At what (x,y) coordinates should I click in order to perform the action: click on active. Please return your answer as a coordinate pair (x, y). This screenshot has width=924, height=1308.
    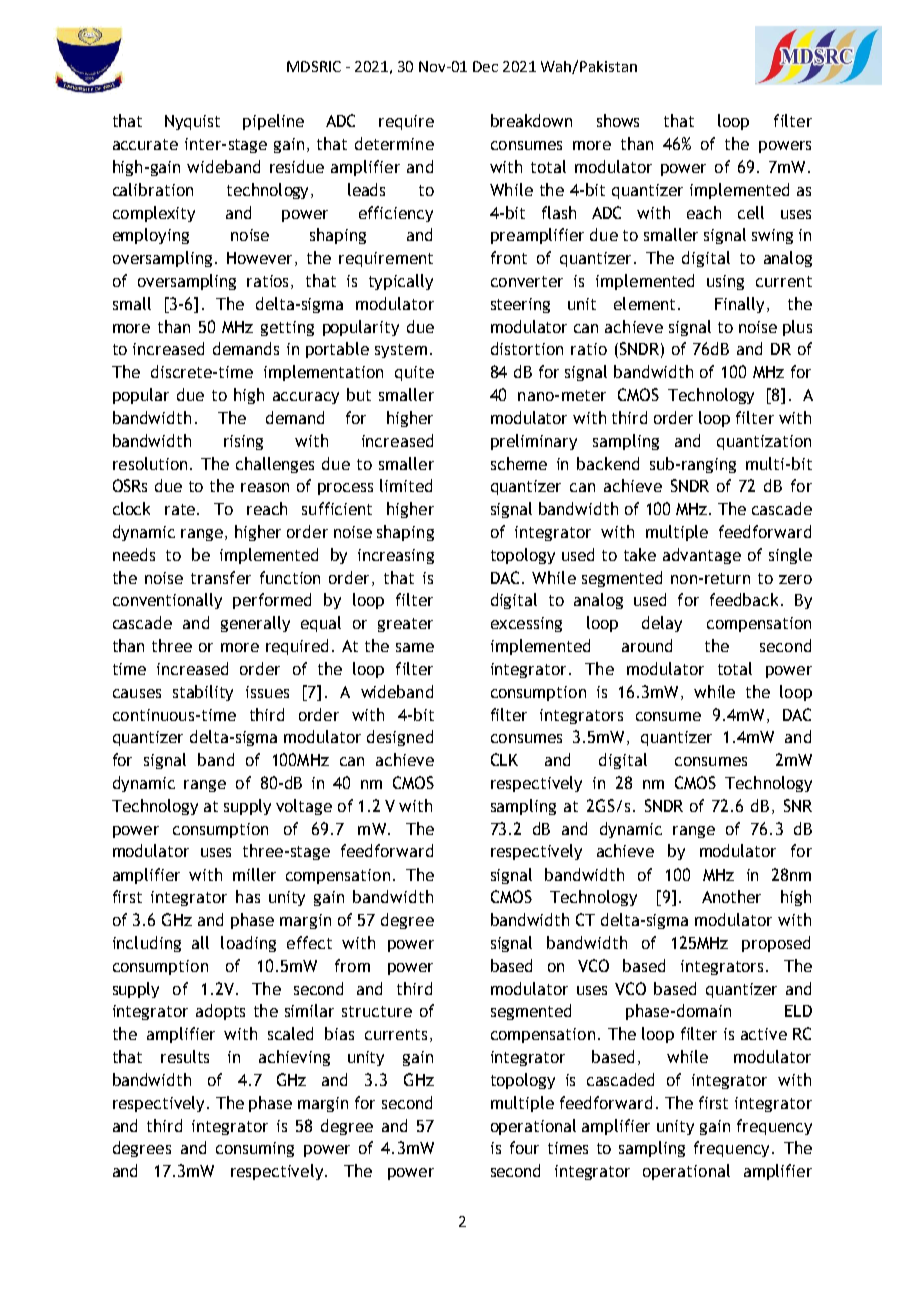
    Looking at the image, I should click on (764, 1034).
